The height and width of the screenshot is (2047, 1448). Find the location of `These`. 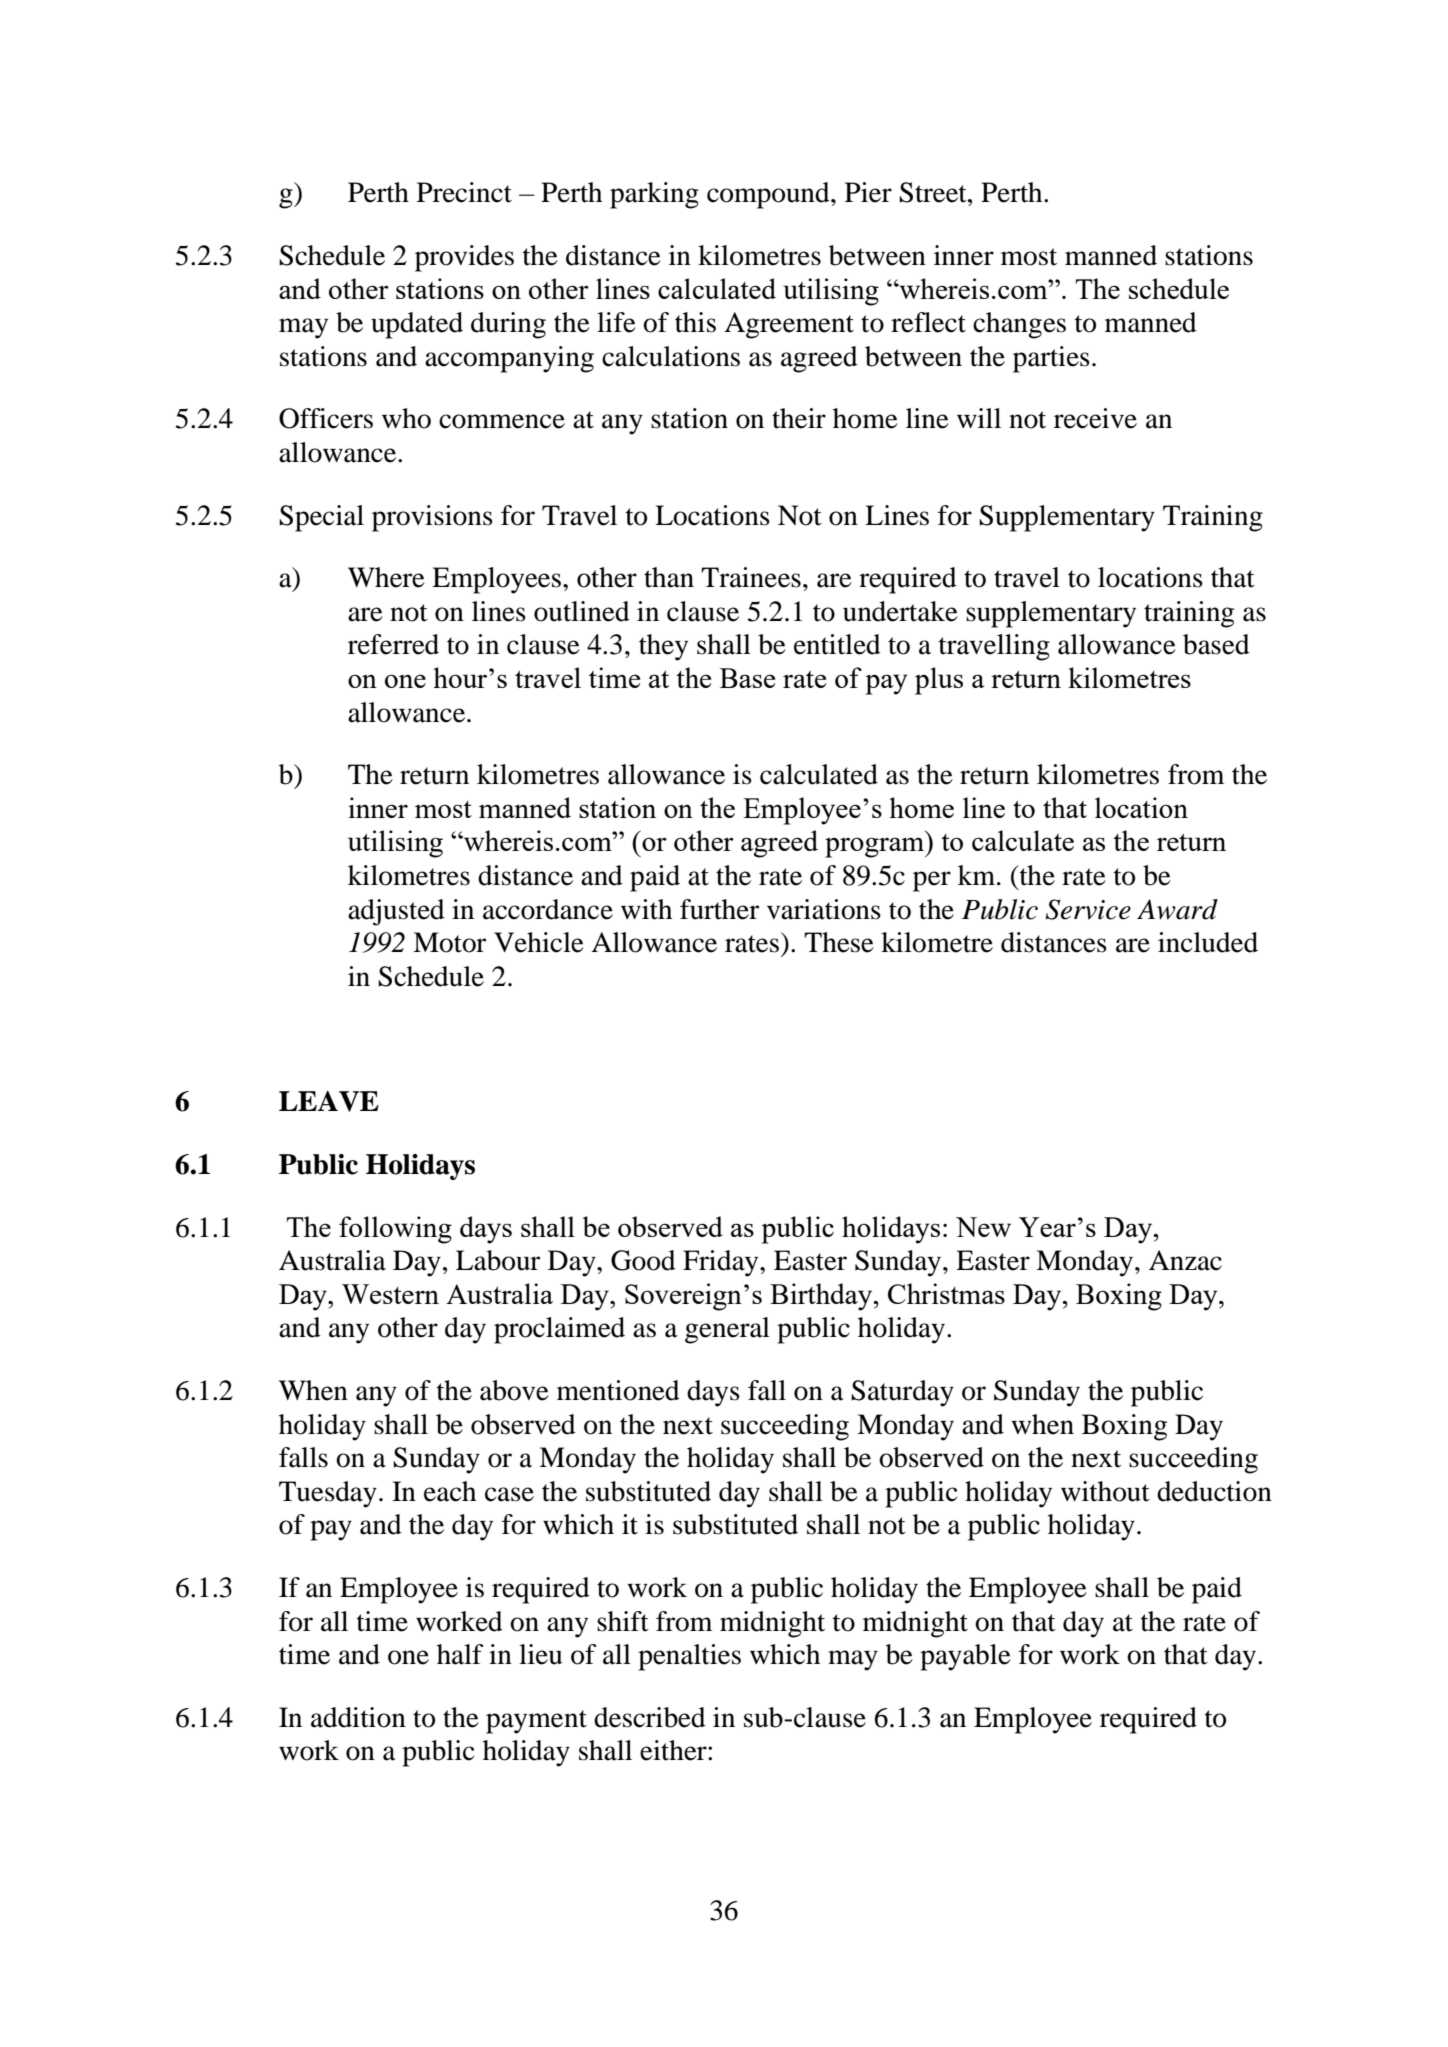

These is located at coordinates (839, 942).
